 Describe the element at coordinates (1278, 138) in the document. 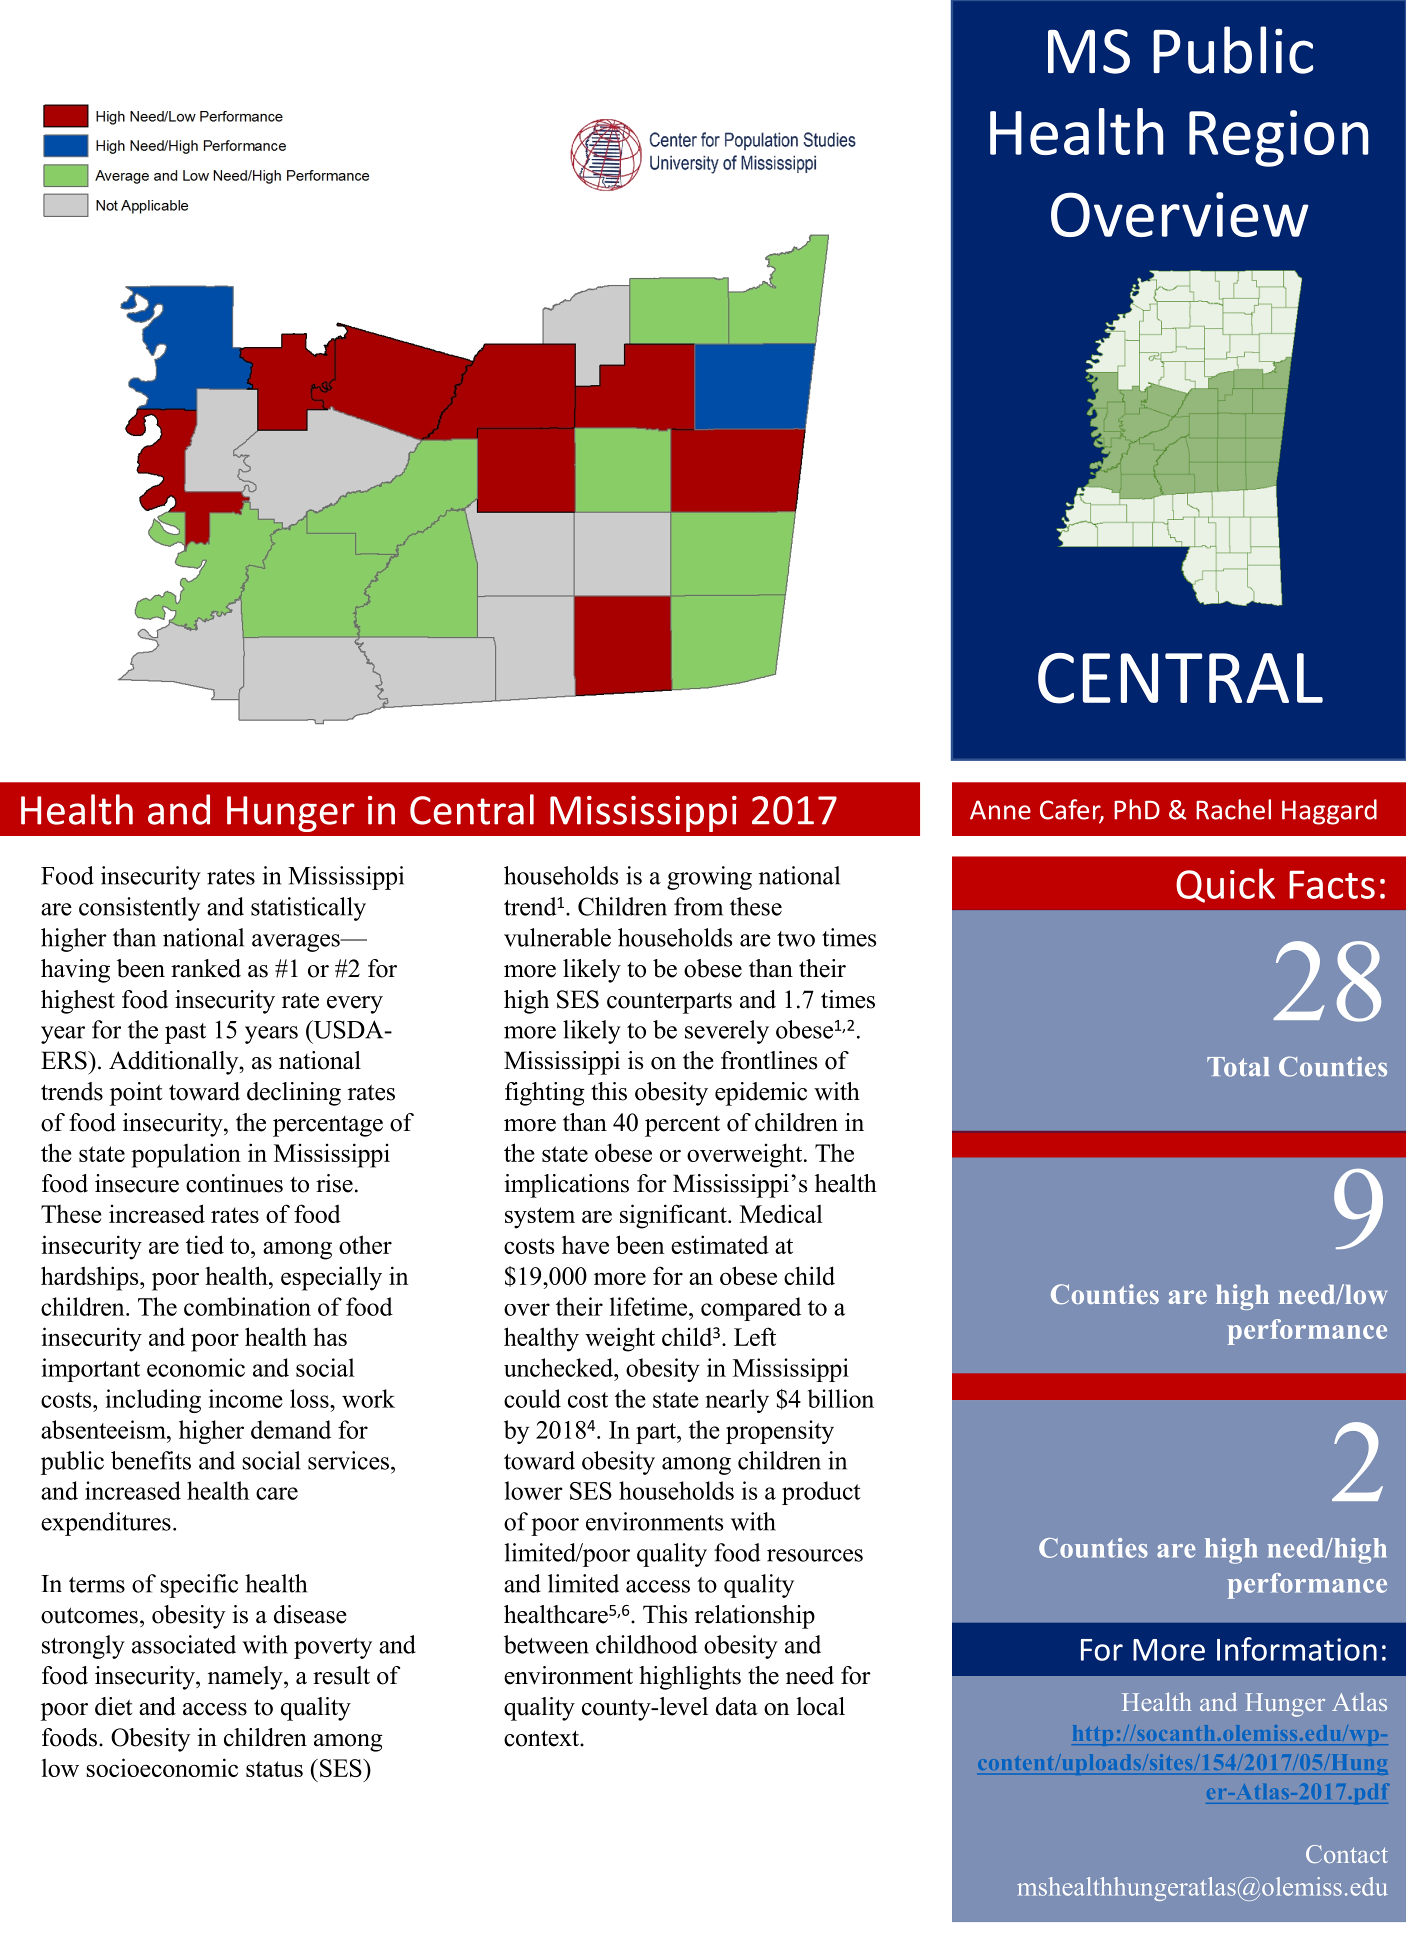

I see `Region` at that location.
